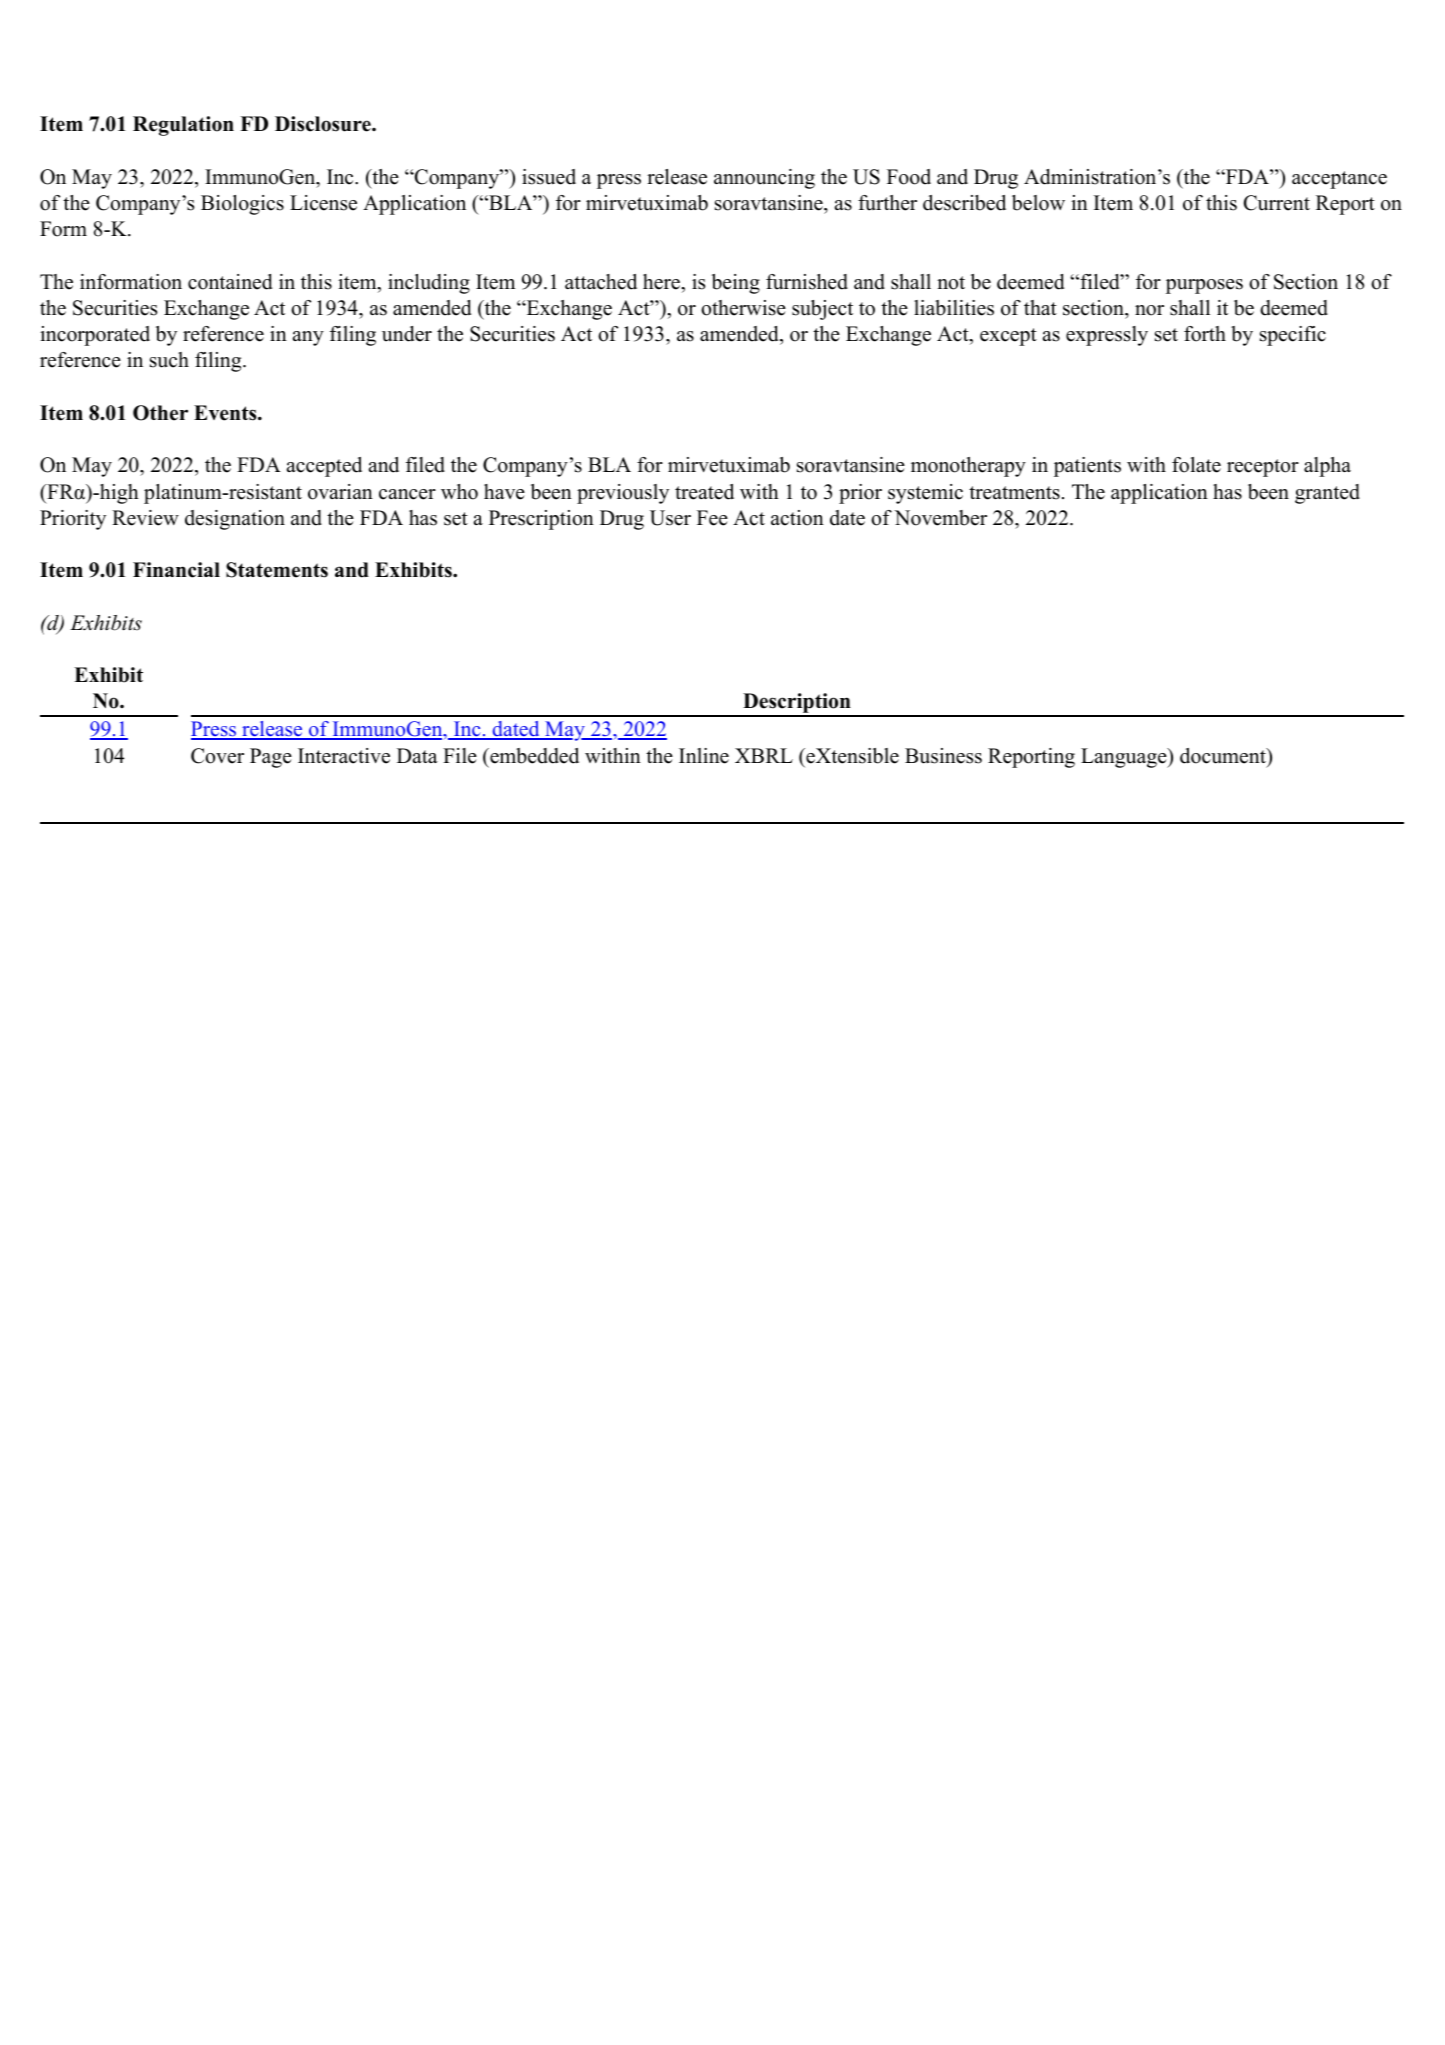 Image resolution: width=1445 pixels, height=2045 pixels. I want to click on announcing, so click(764, 179).
